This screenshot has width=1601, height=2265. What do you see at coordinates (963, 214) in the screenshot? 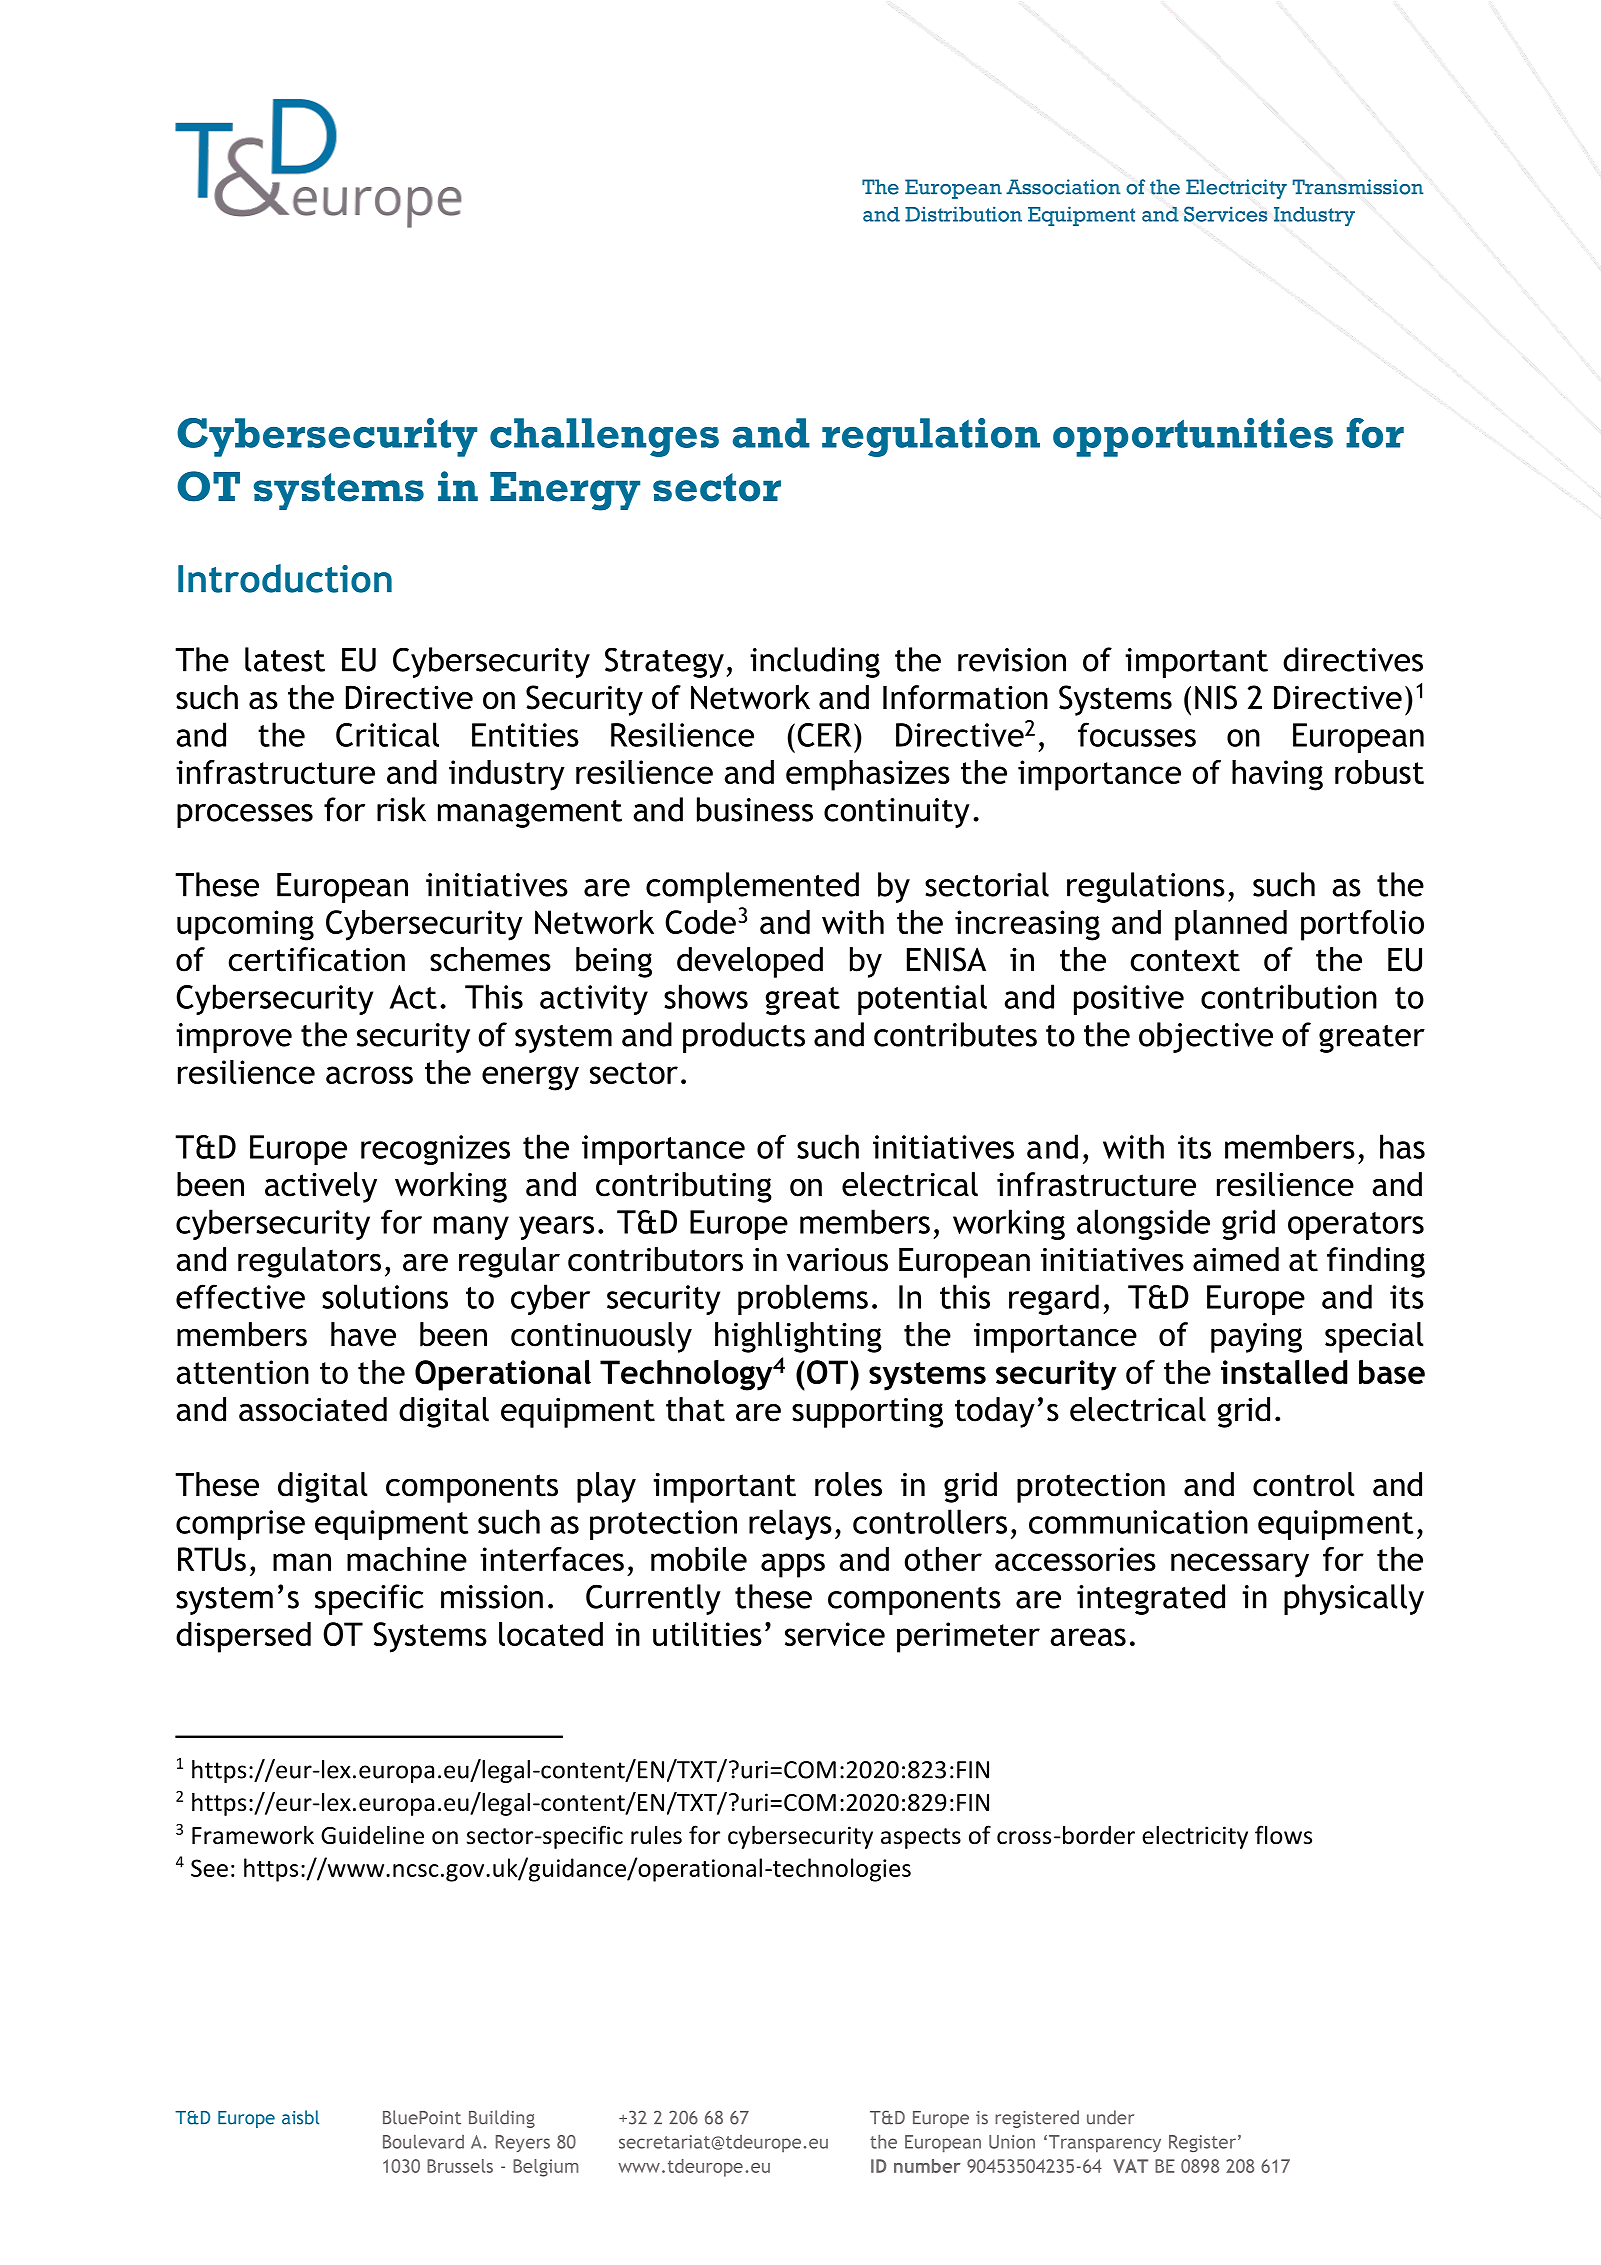
I see `Distribution` at bounding box center [963, 214].
